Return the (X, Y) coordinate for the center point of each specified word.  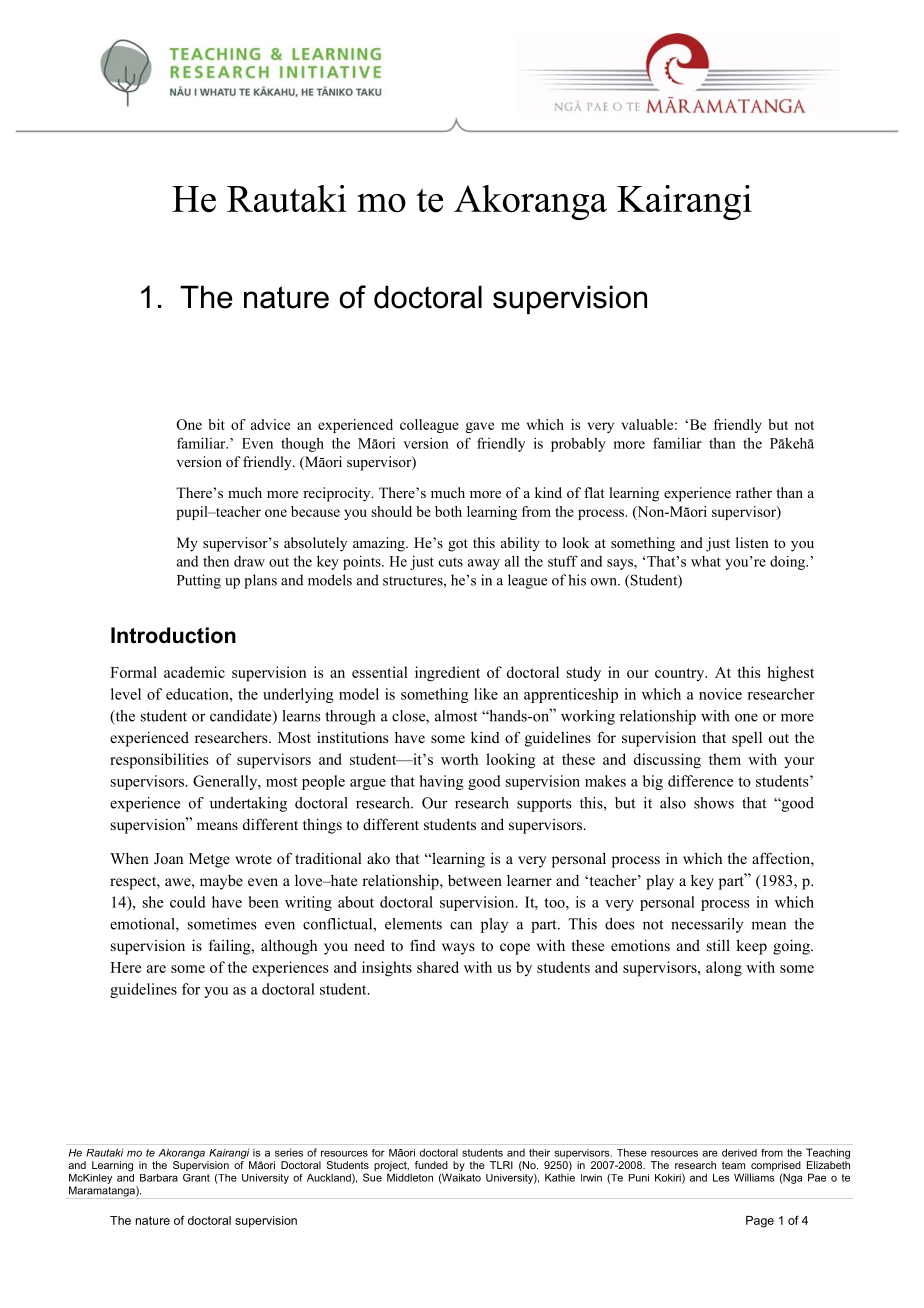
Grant (196, 1178)
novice (720, 694)
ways (458, 949)
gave (479, 427)
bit (216, 424)
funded (431, 1165)
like (486, 694)
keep (751, 947)
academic (194, 672)
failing (231, 947)
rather (754, 492)
